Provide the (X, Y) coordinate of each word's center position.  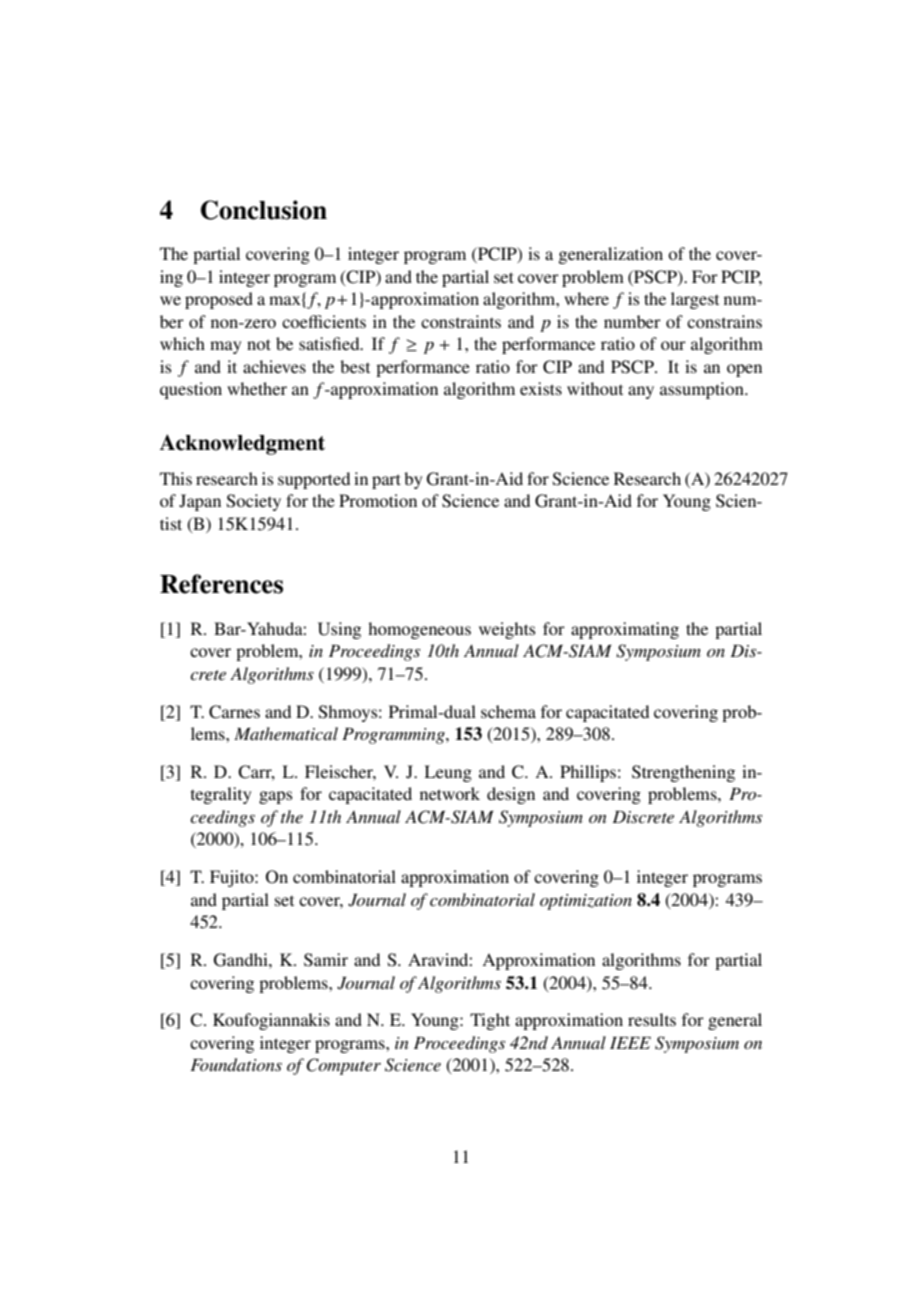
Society (254, 502)
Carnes (234, 712)
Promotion (378, 500)
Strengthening (683, 773)
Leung (448, 773)
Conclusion (264, 210)
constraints (461, 321)
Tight (490, 1021)
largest (695, 300)
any (641, 392)
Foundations (236, 1064)
